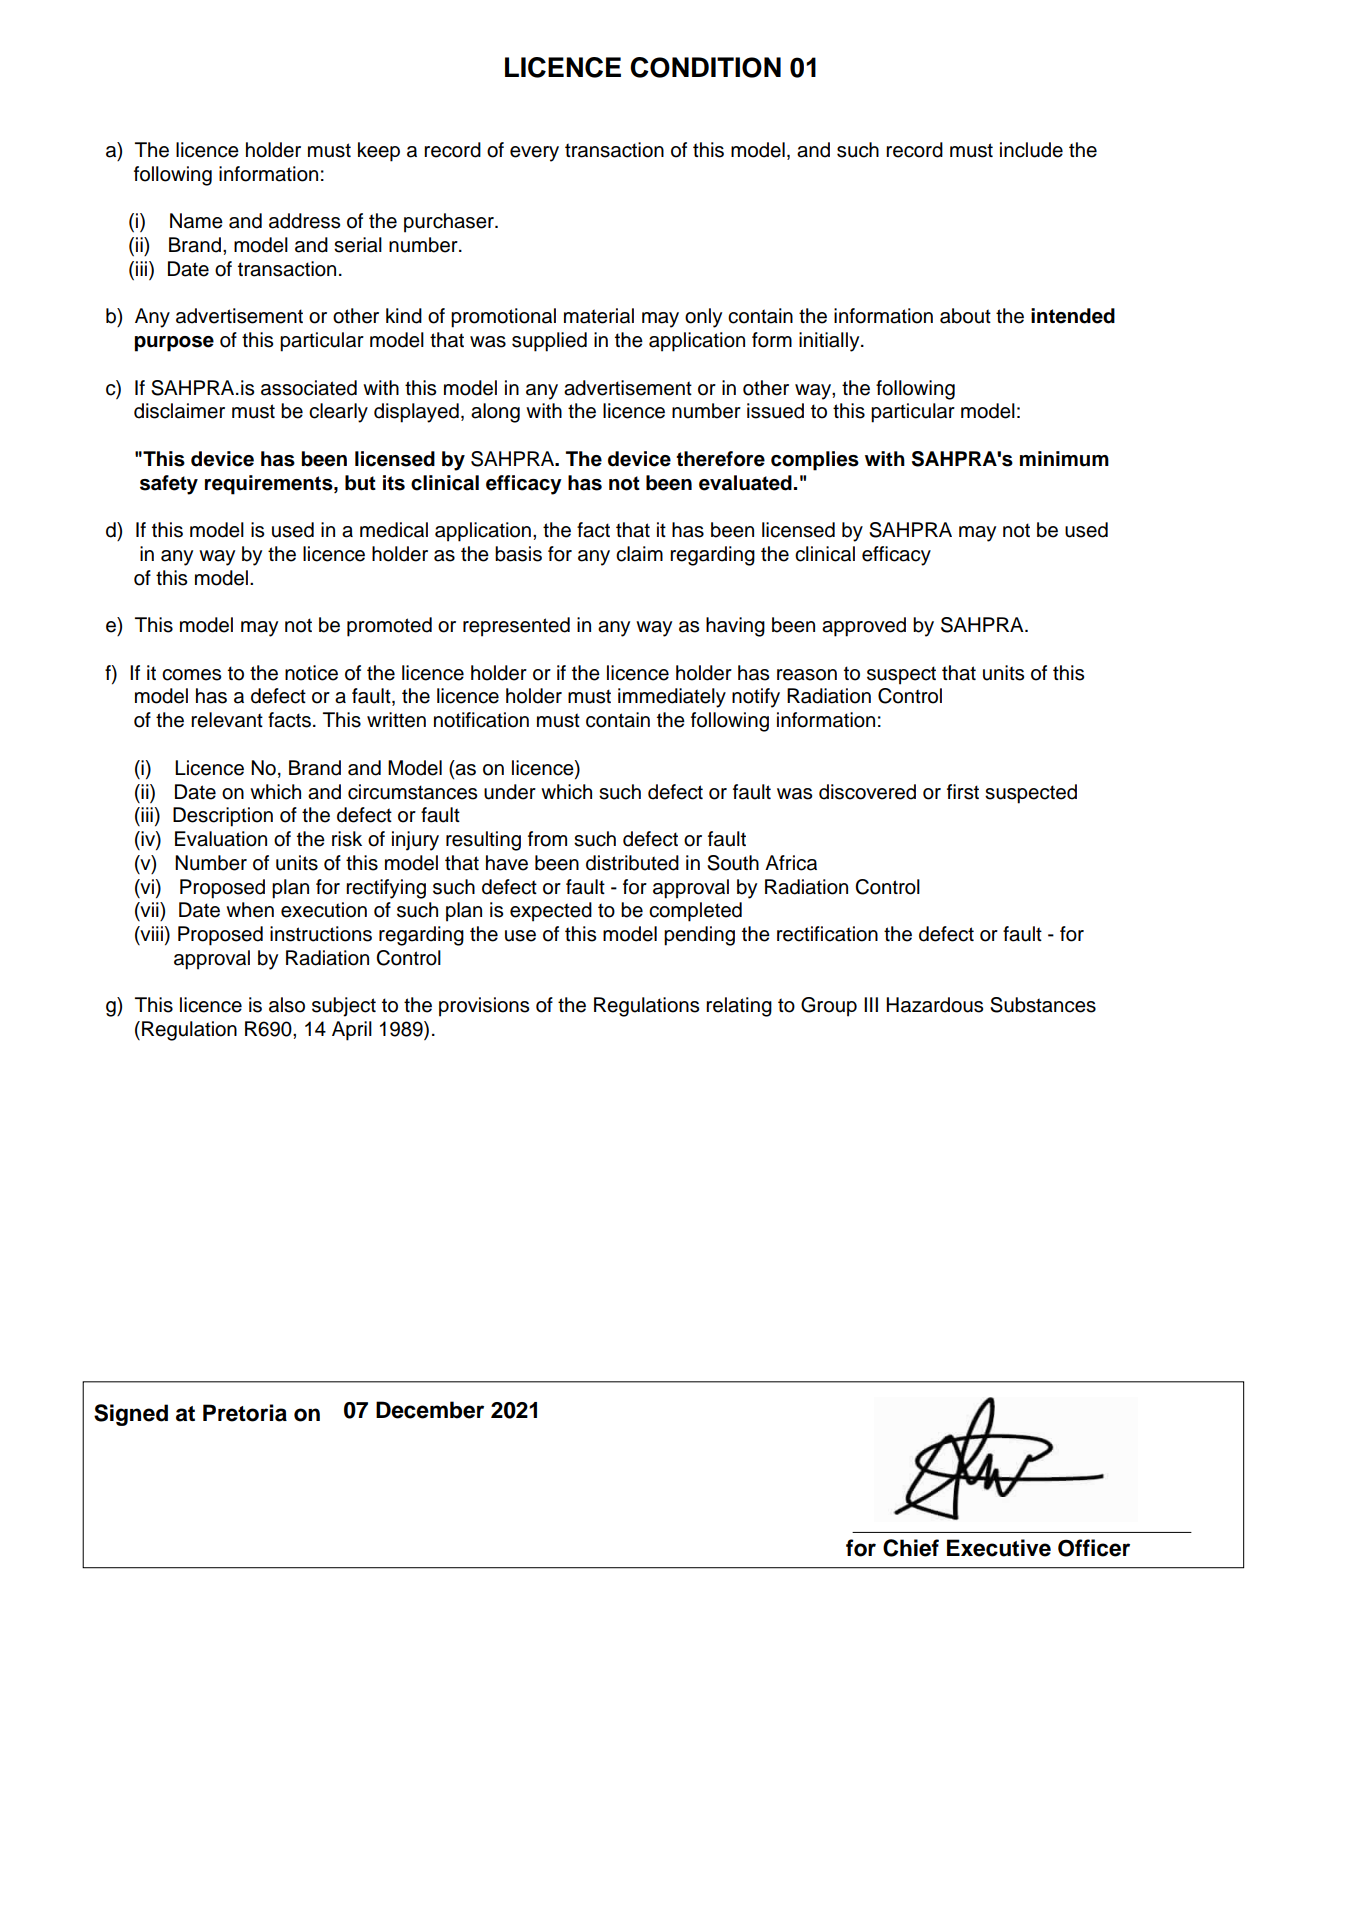 The image size is (1347, 1906). I want to click on comes, so click(191, 675).
